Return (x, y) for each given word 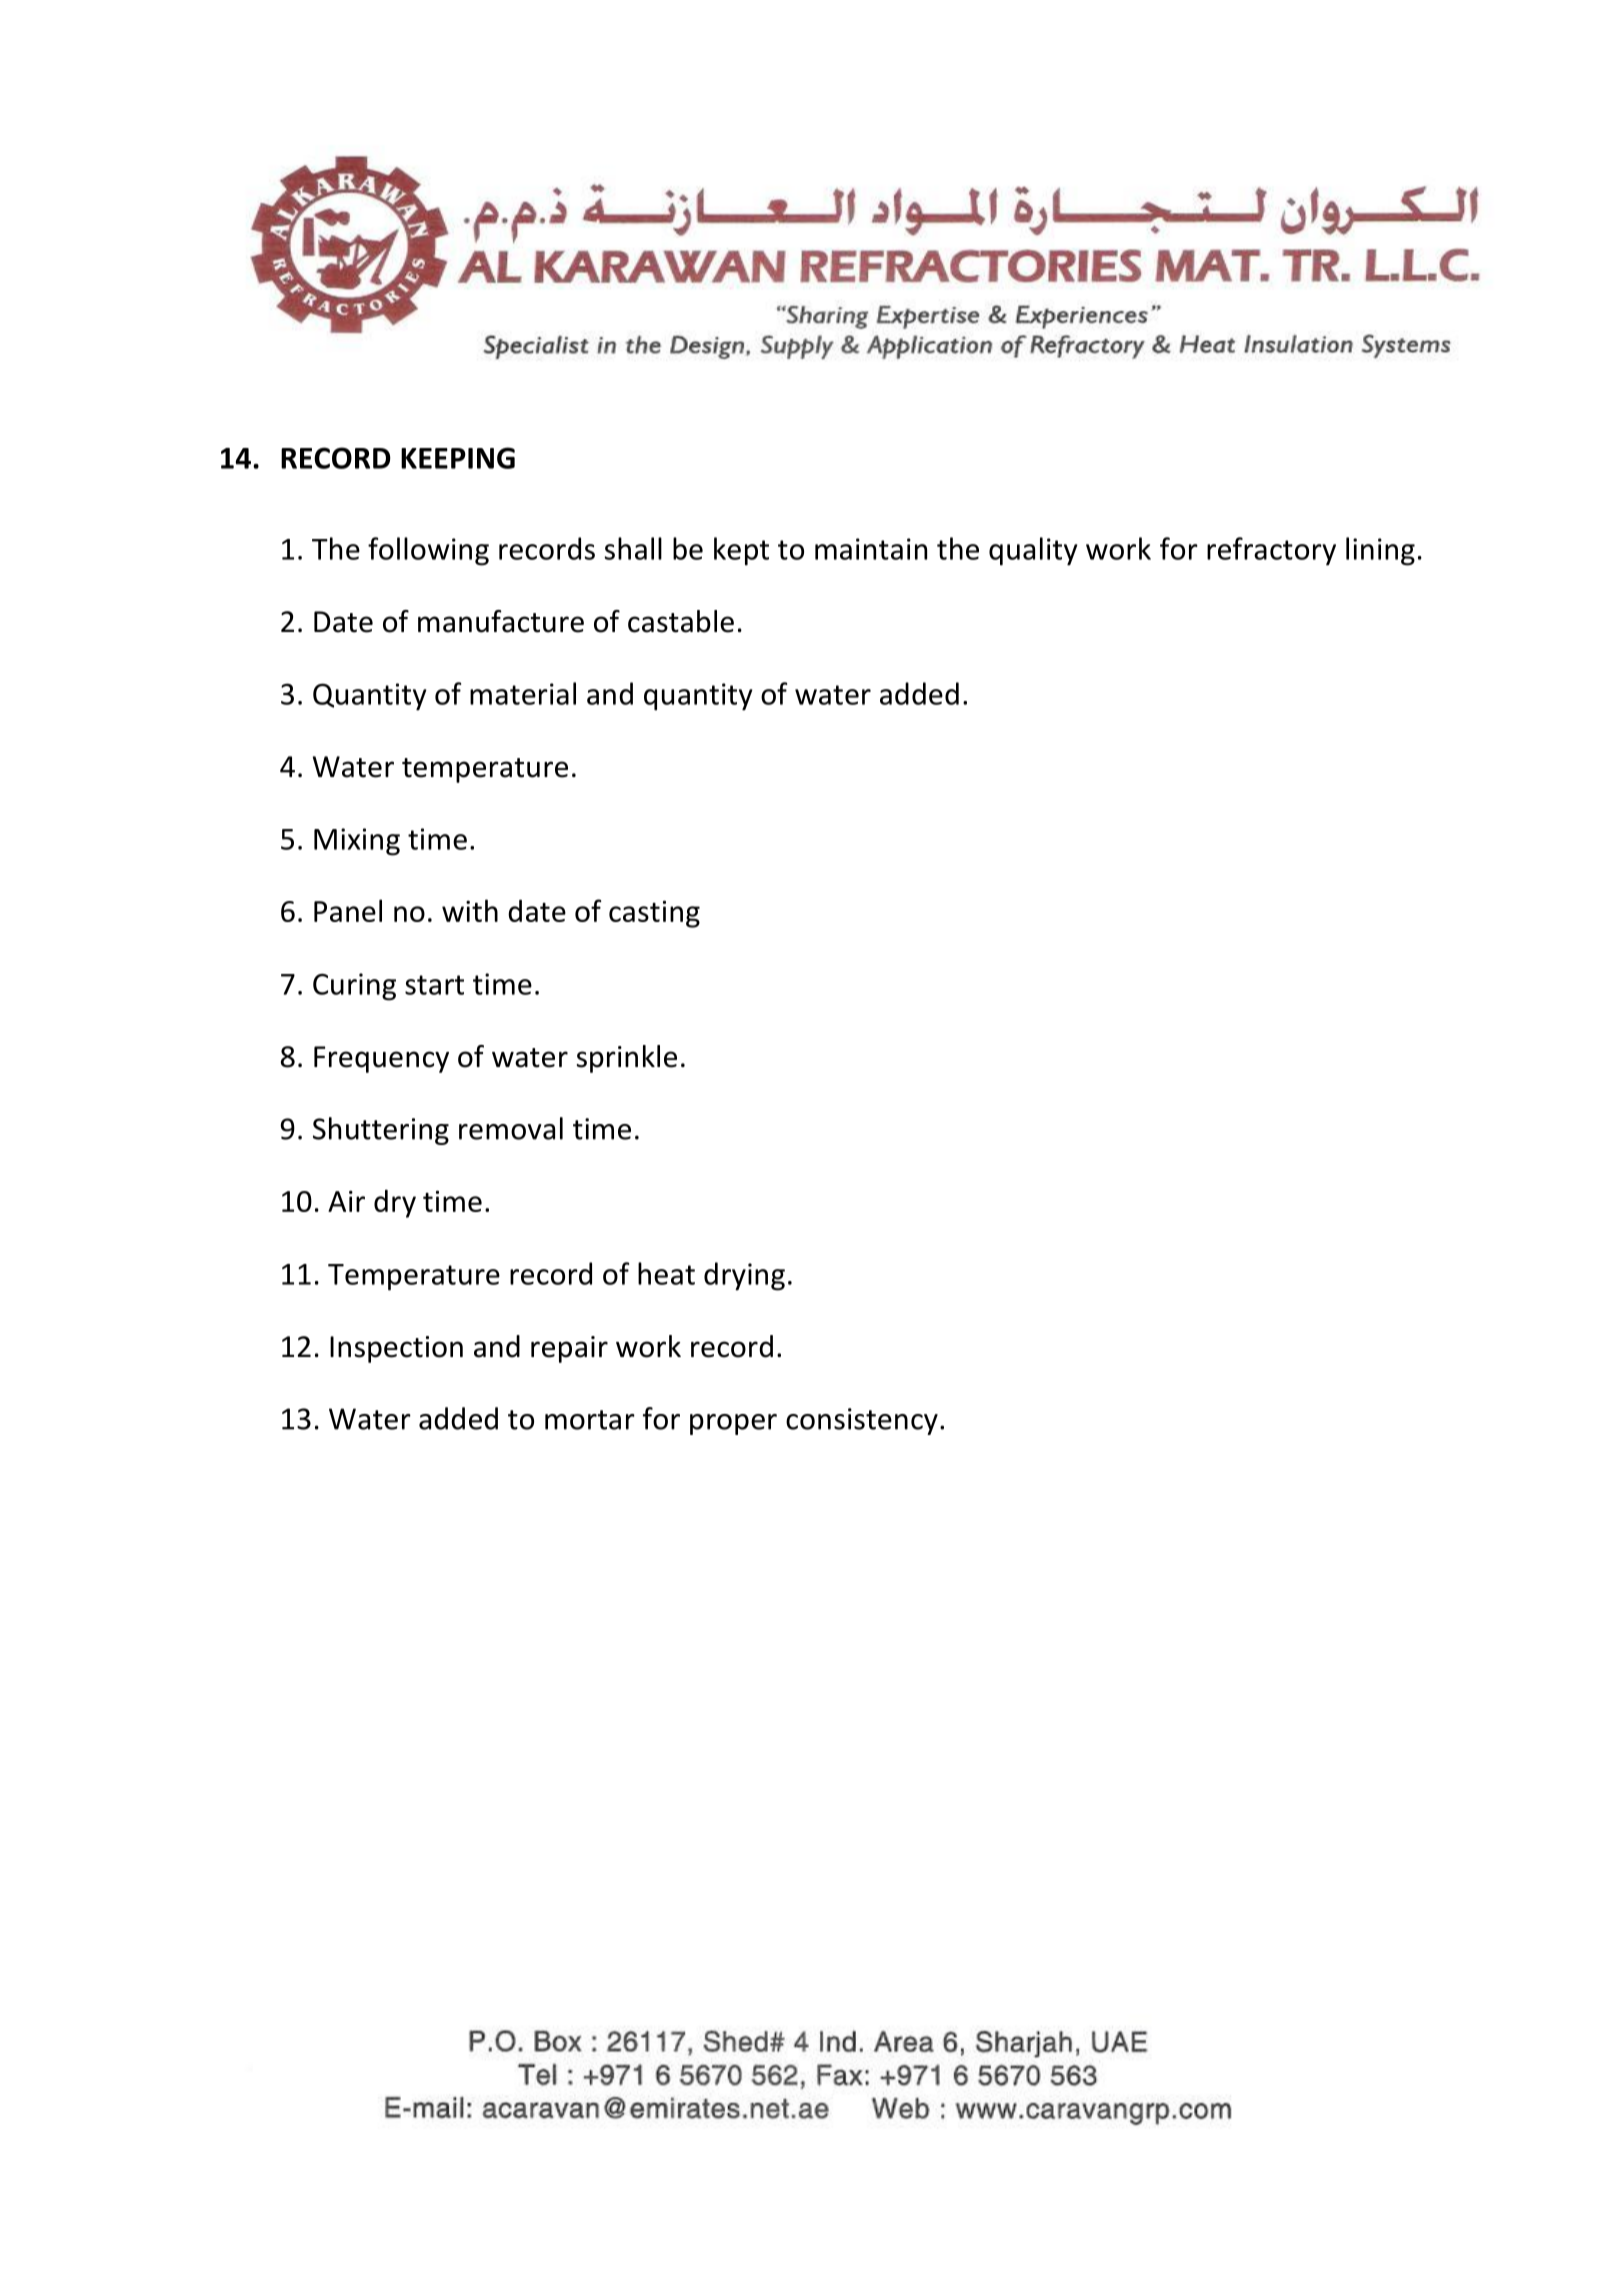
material (523, 693)
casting (654, 914)
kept (741, 551)
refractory (1271, 551)
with (470, 910)
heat (666, 1273)
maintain (871, 549)
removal (511, 1128)
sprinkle (627, 1059)
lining (1380, 551)
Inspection (396, 1349)
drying (744, 1276)
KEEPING (458, 458)
